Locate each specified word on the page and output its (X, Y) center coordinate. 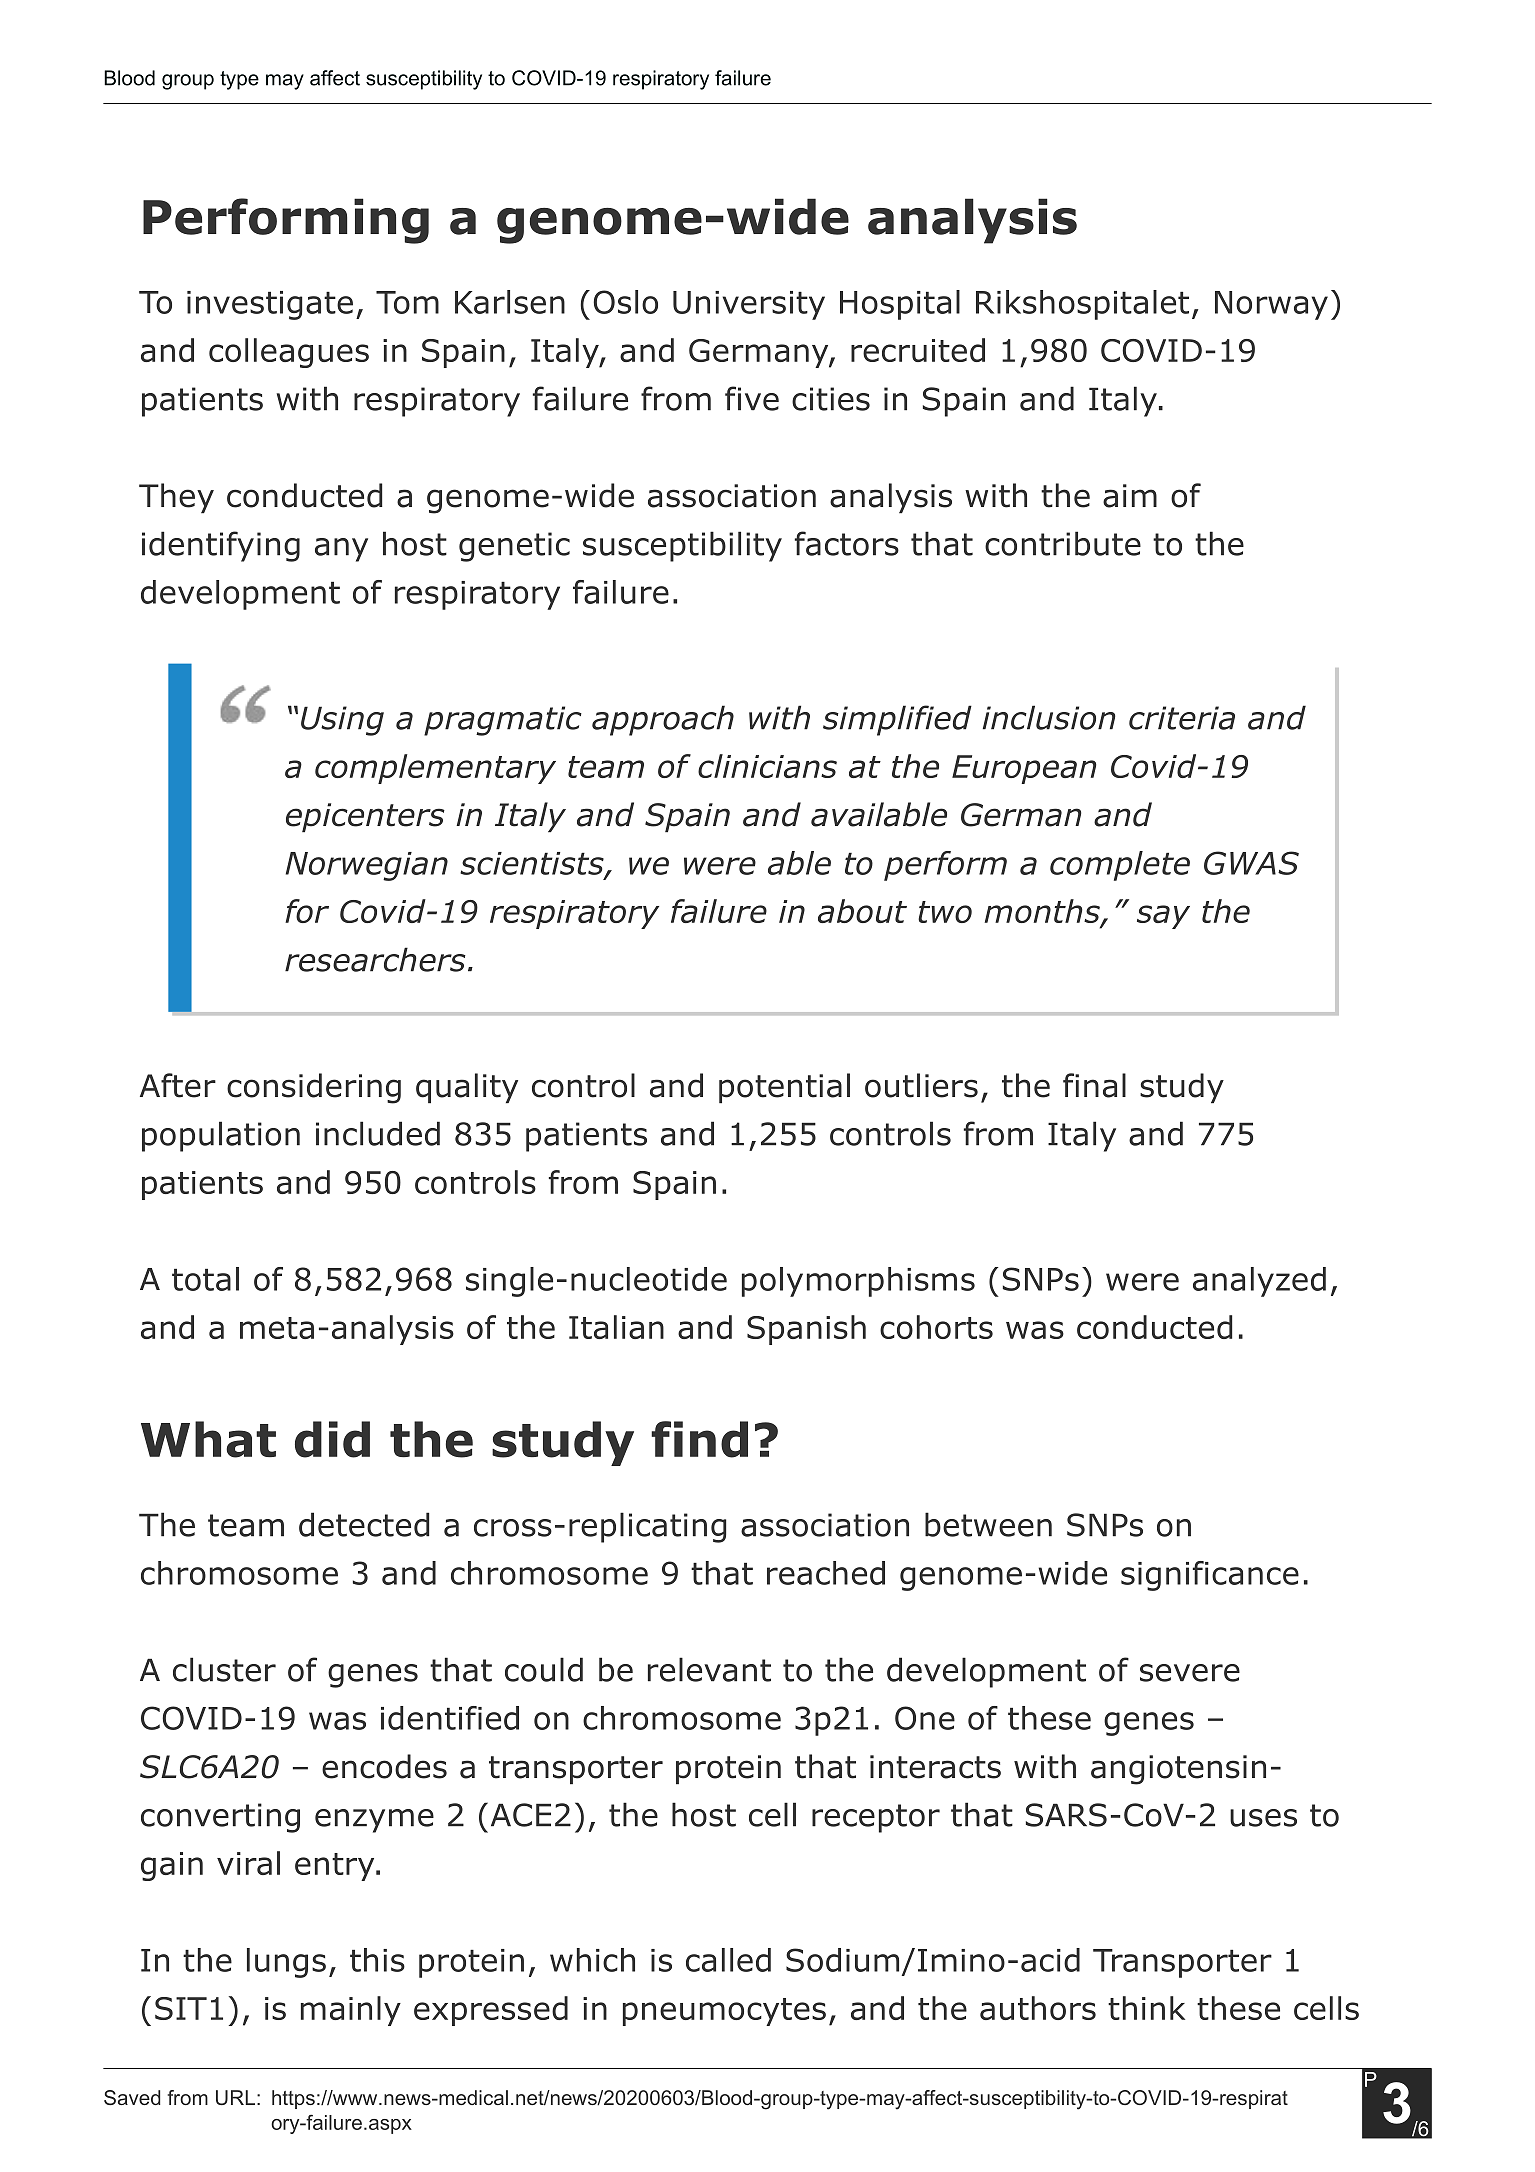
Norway (1271, 305)
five (752, 398)
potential (784, 1088)
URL (235, 2097)
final (1094, 1085)
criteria (1182, 718)
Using (342, 721)
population (221, 1136)
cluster (224, 1669)
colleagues (289, 353)
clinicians (767, 766)
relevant (709, 1669)
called (728, 1960)
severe (1190, 1673)
